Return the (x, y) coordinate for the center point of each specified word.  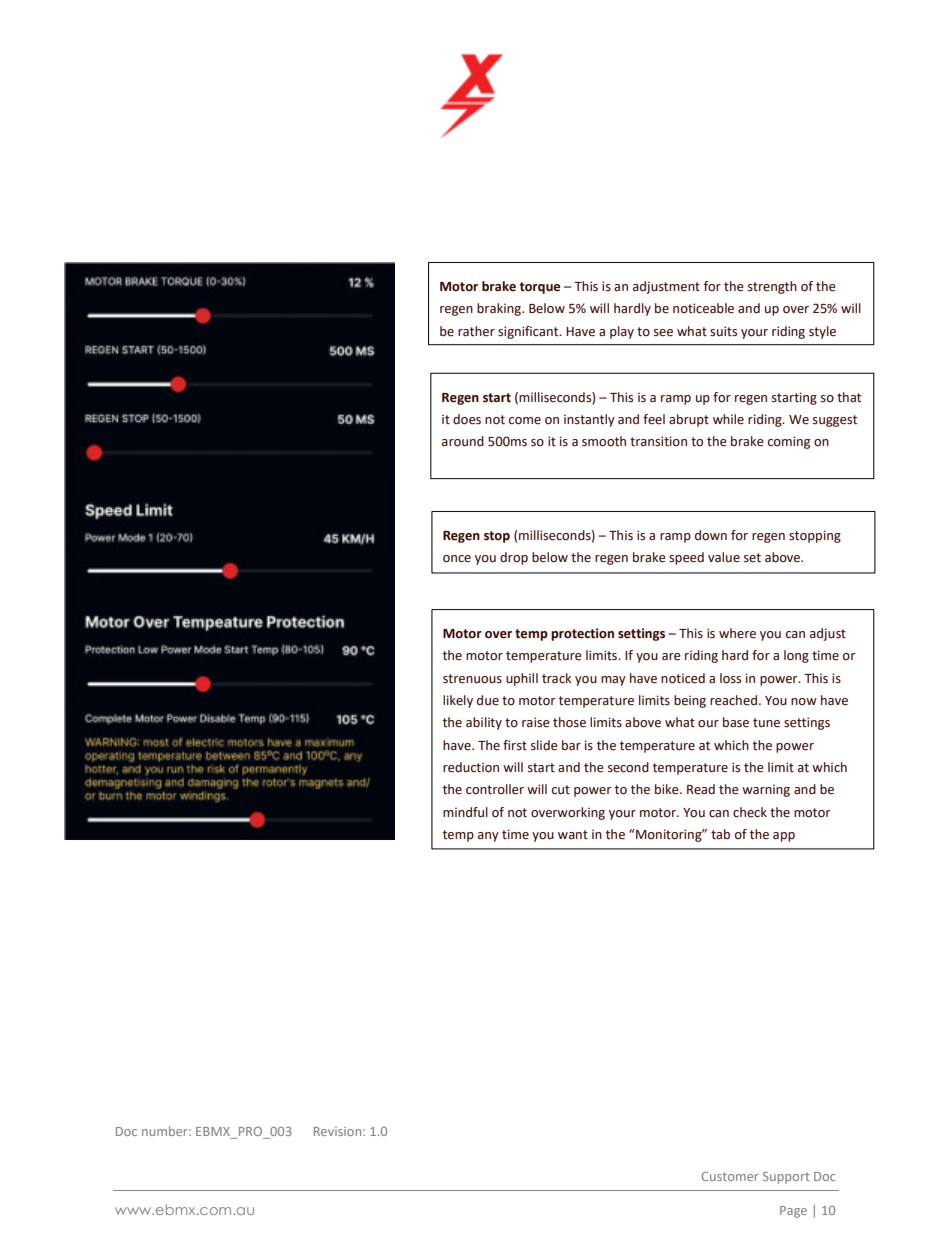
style (822, 332)
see (663, 333)
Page (793, 1212)
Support (786, 1178)
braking (500, 309)
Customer (730, 1176)
